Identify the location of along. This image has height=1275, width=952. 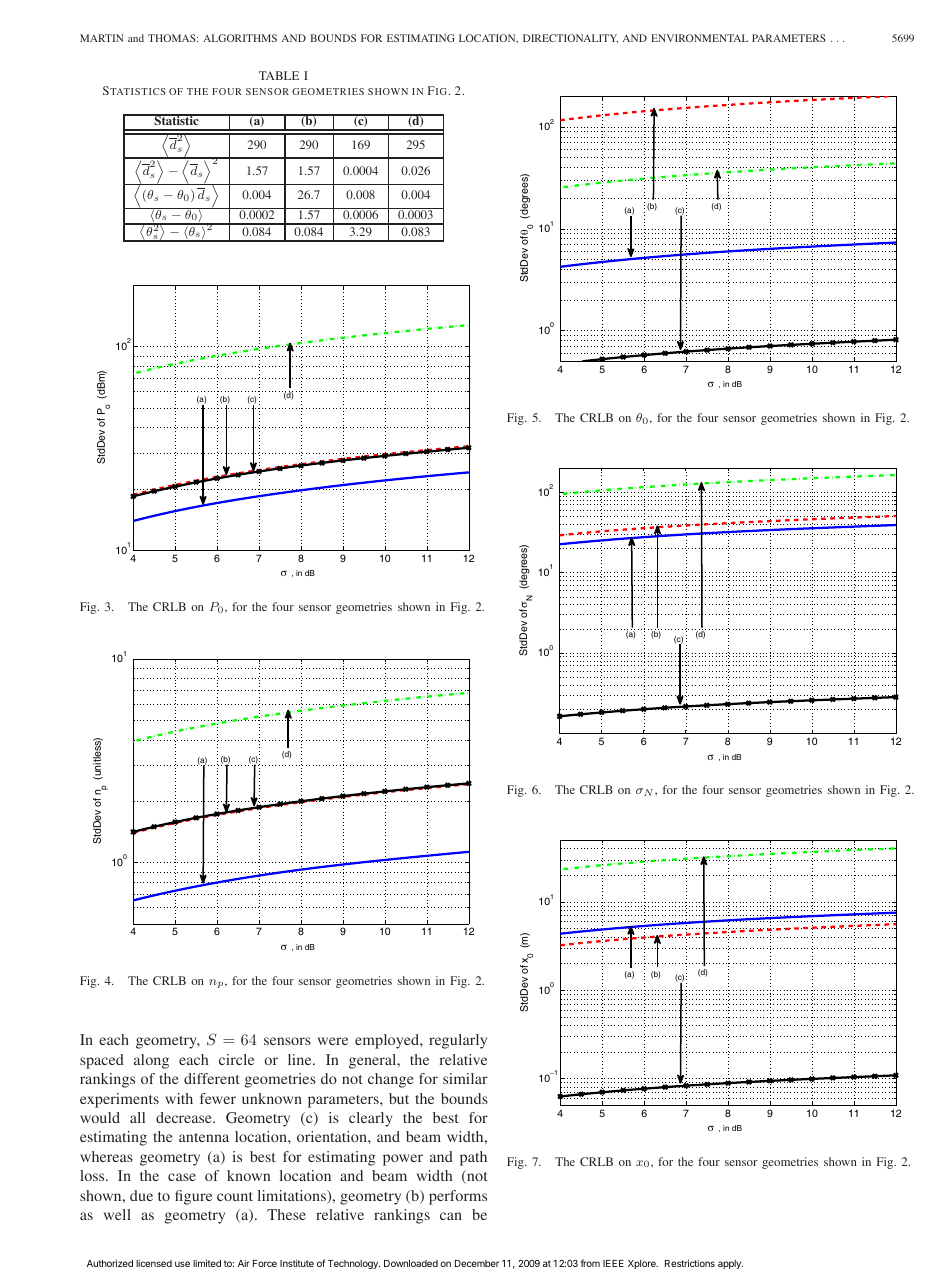
(151, 1061).
